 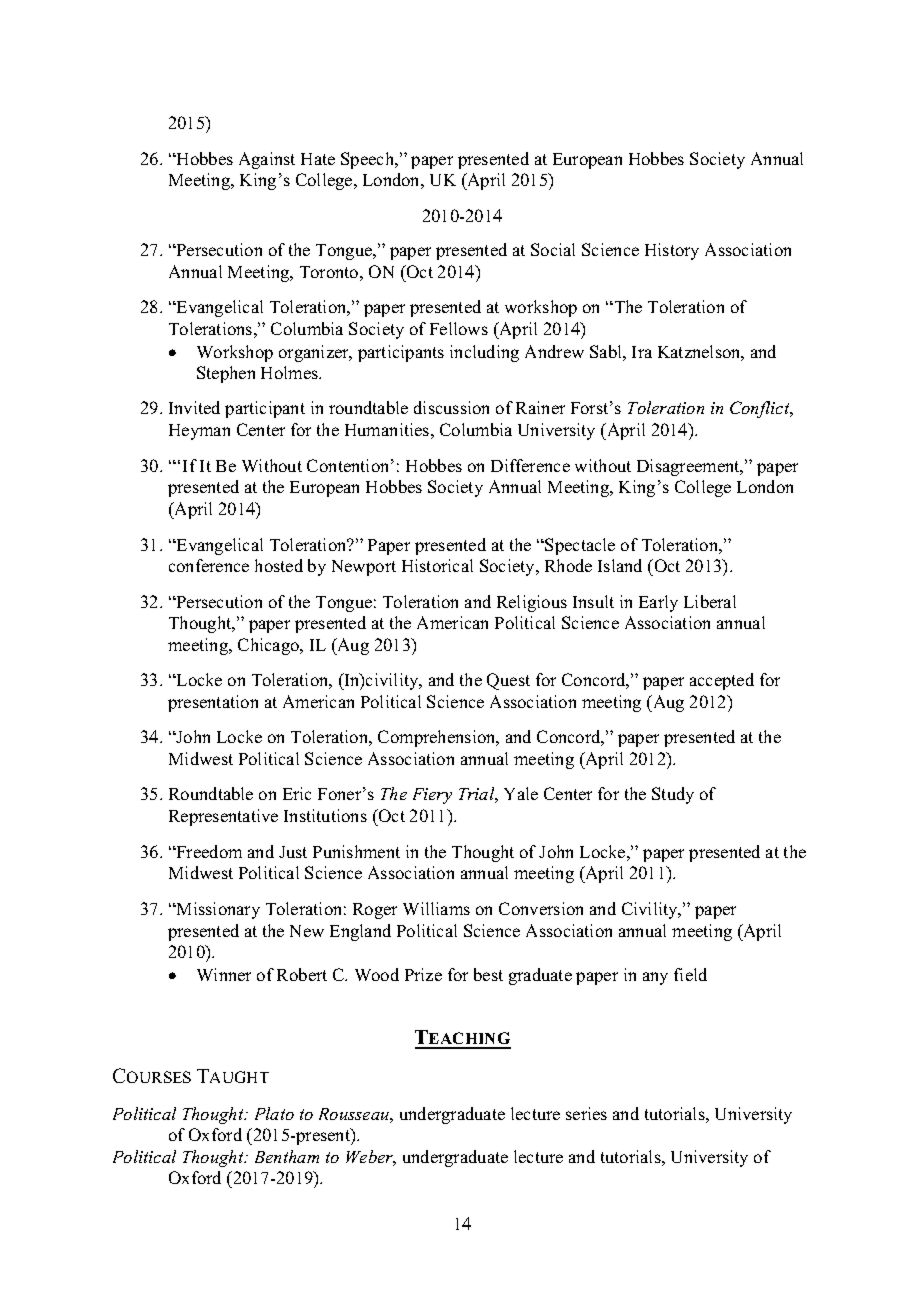 What do you see at coordinates (586, 1113) in the page?
I see `series` at bounding box center [586, 1113].
